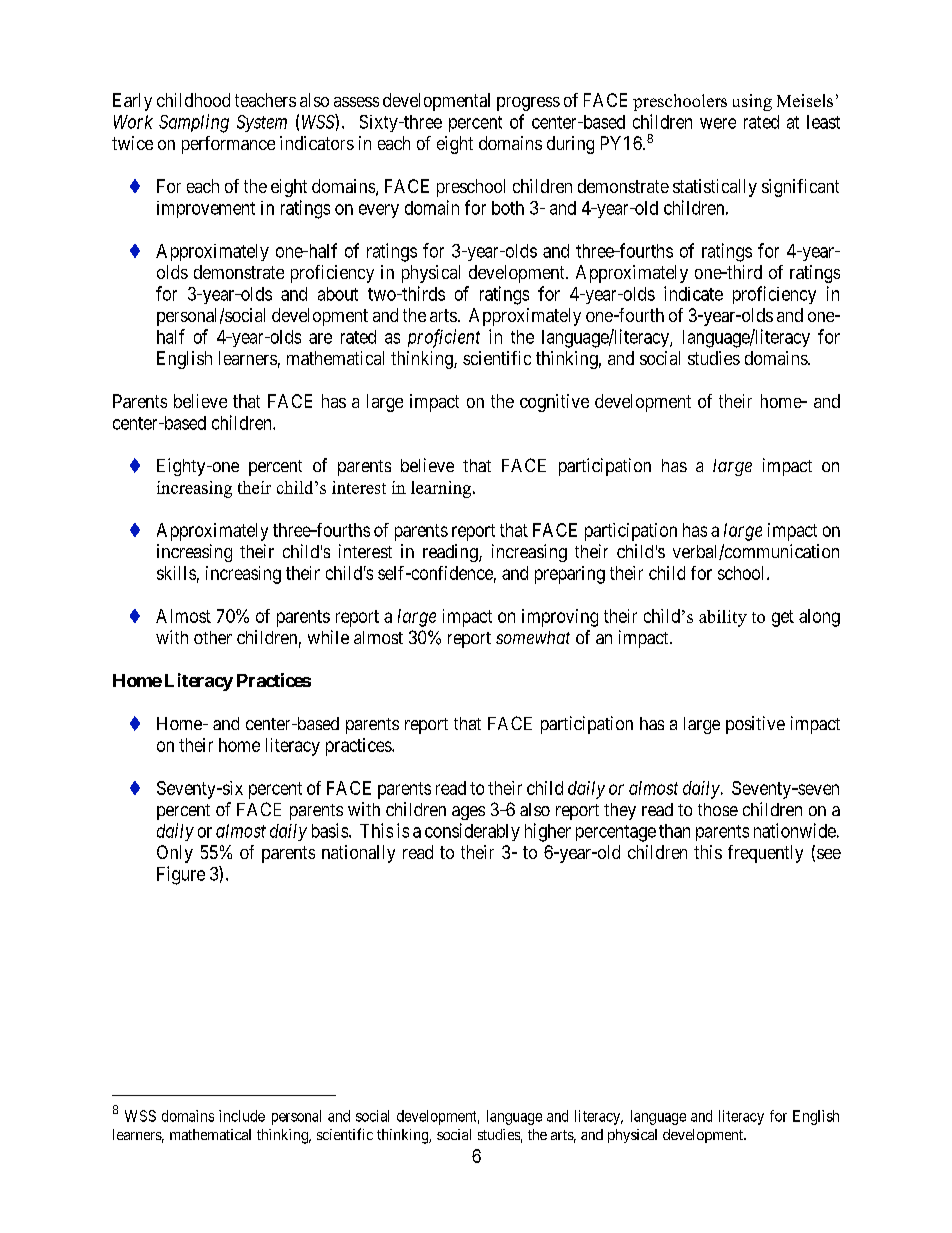 This page has height=1233, width=952. Describe the element at coordinates (718, 123) in the page. I see `were` at that location.
